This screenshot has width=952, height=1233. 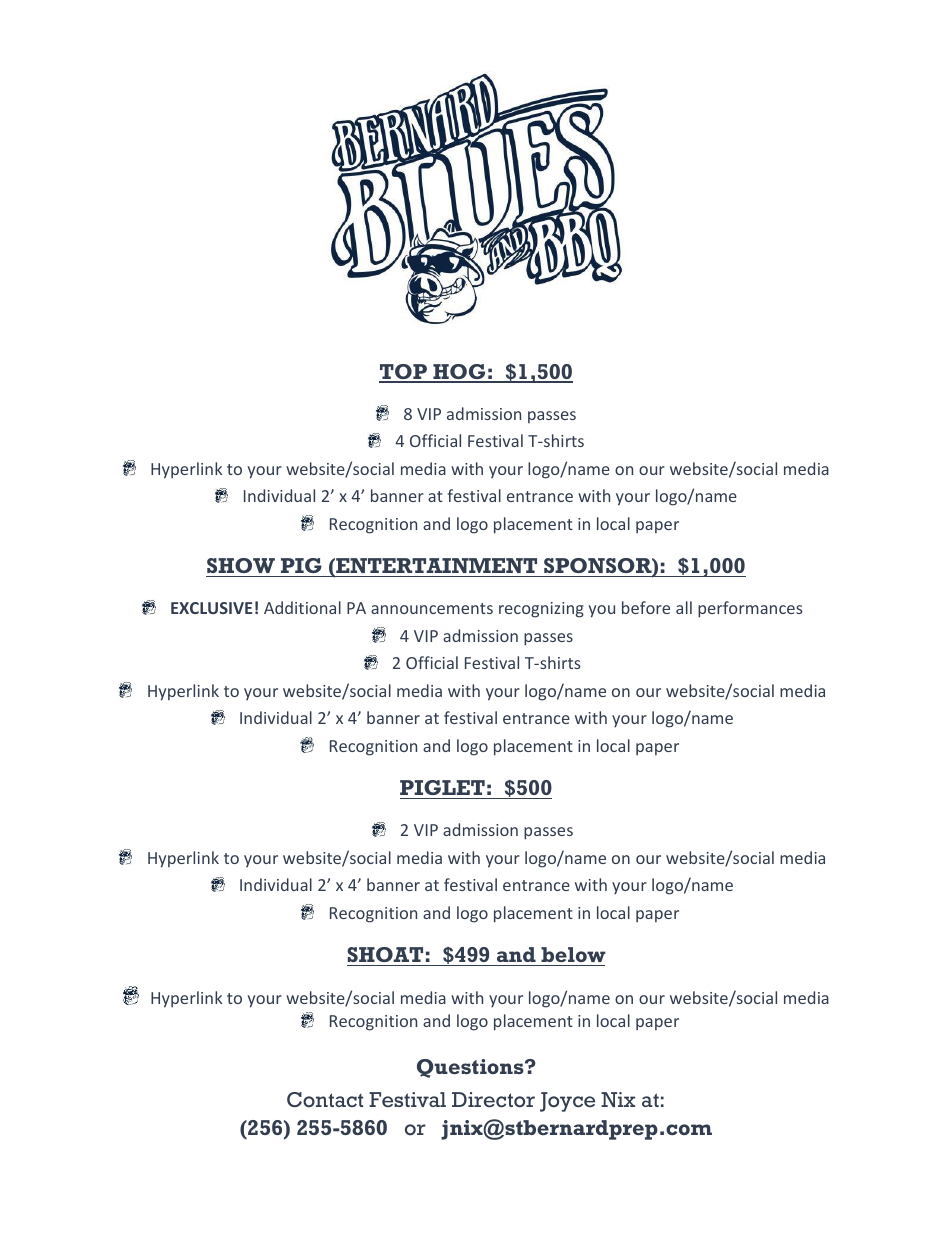 What do you see at coordinates (459, 373) in the screenshot?
I see `HOG` at bounding box center [459, 373].
